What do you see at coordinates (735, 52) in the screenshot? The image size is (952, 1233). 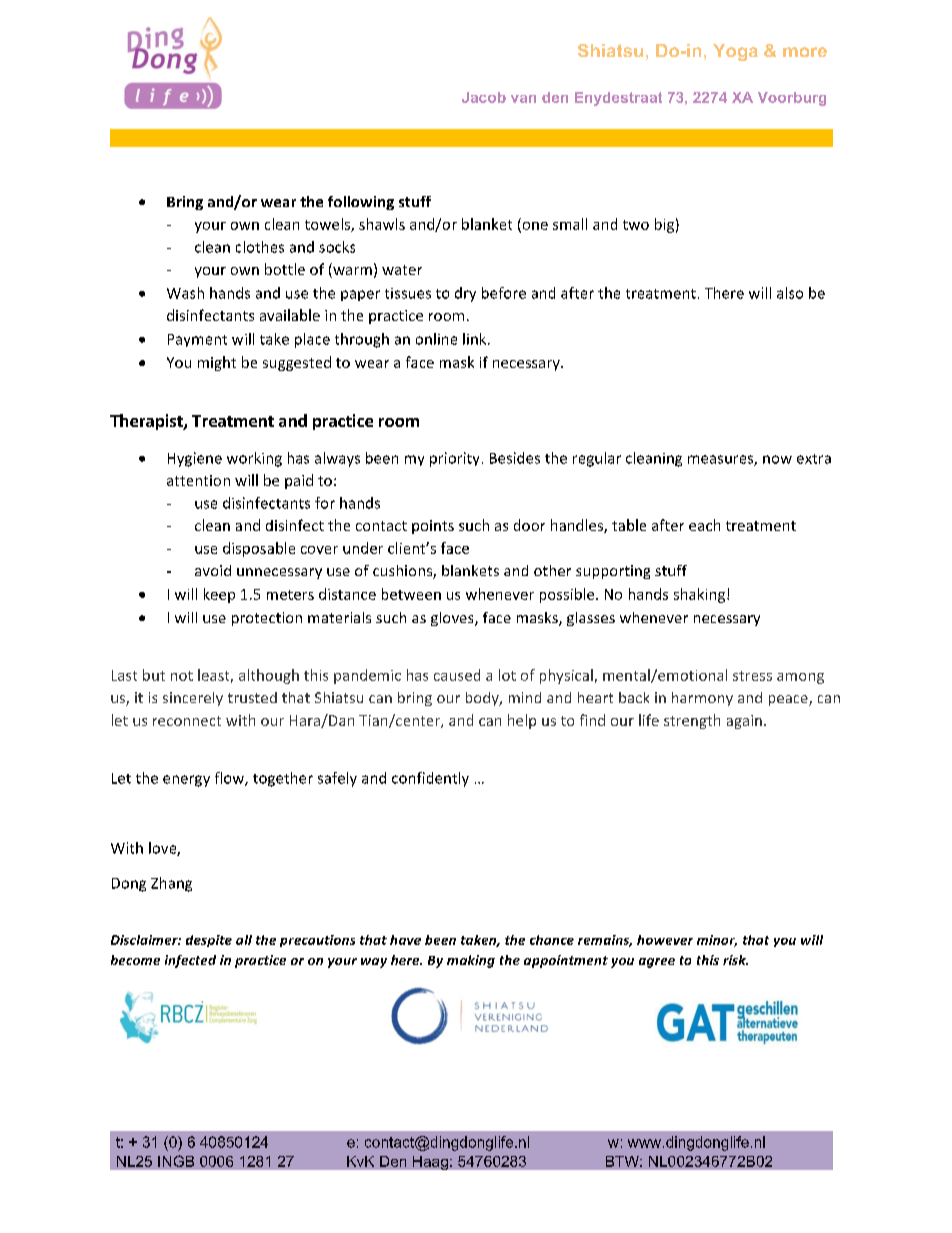 I see `Yoga` at bounding box center [735, 52].
